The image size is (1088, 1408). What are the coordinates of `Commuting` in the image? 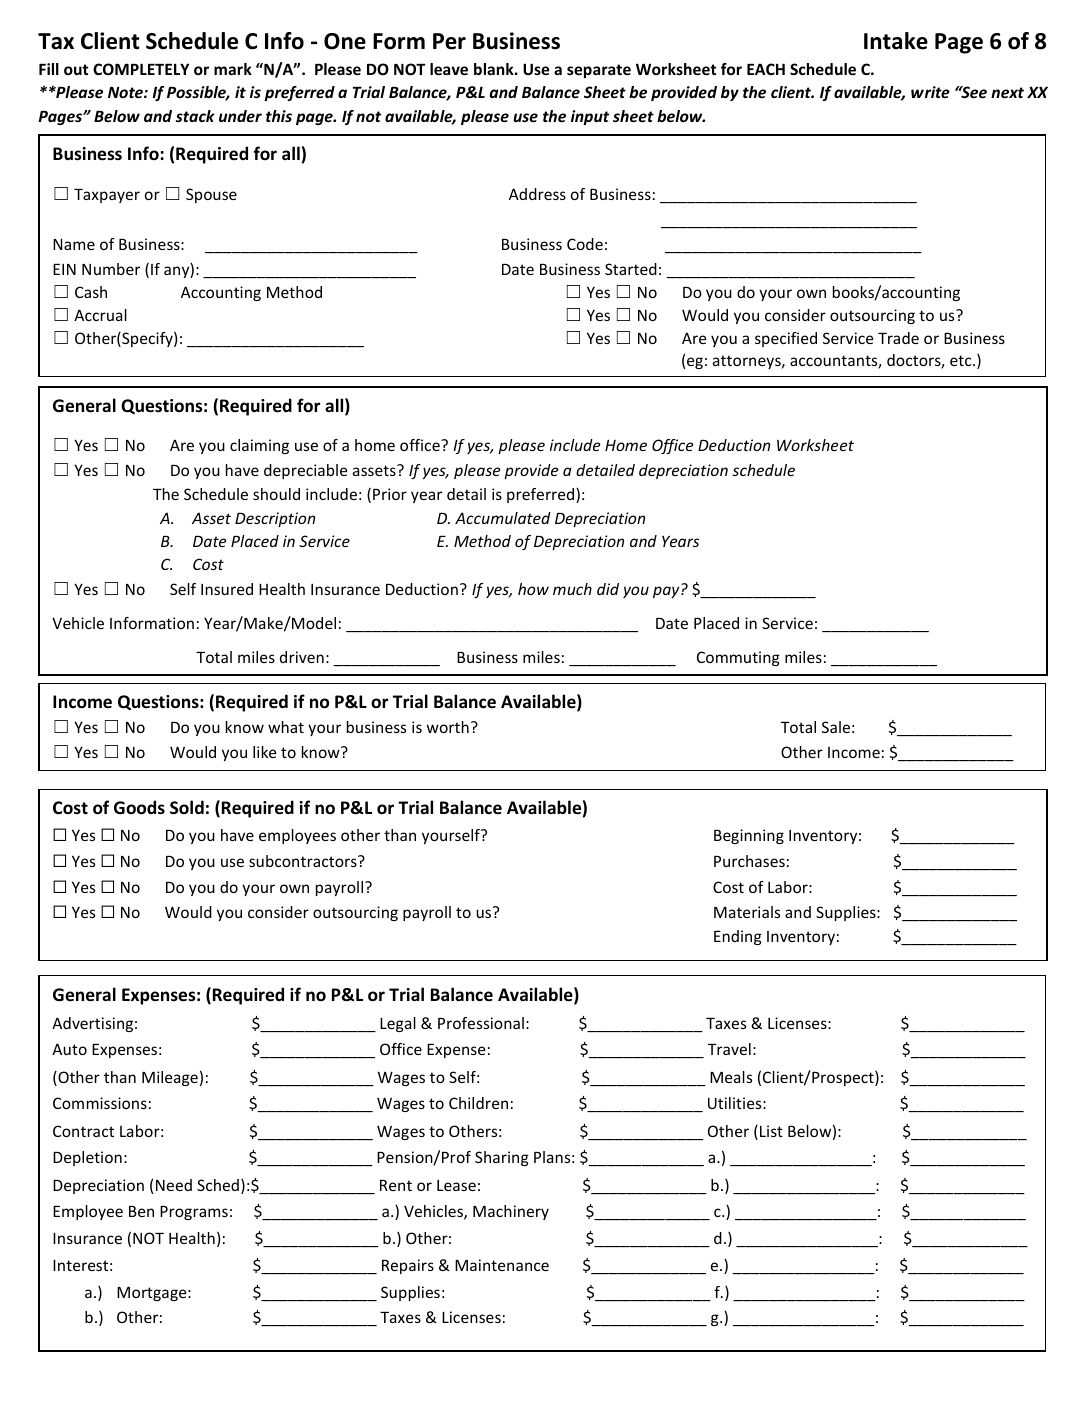 It's located at (738, 658).
